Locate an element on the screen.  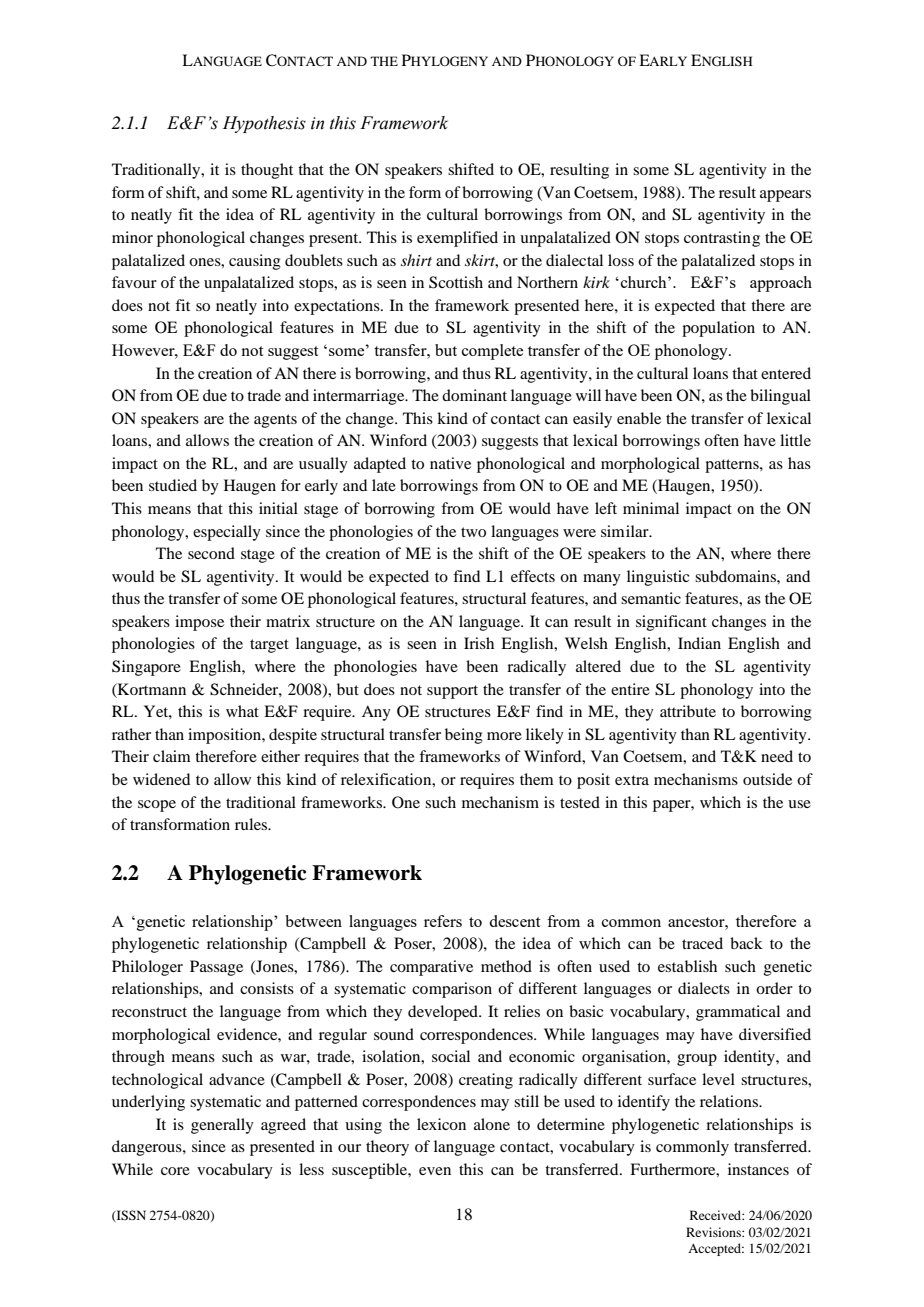
core is located at coordinates (175, 1171).
